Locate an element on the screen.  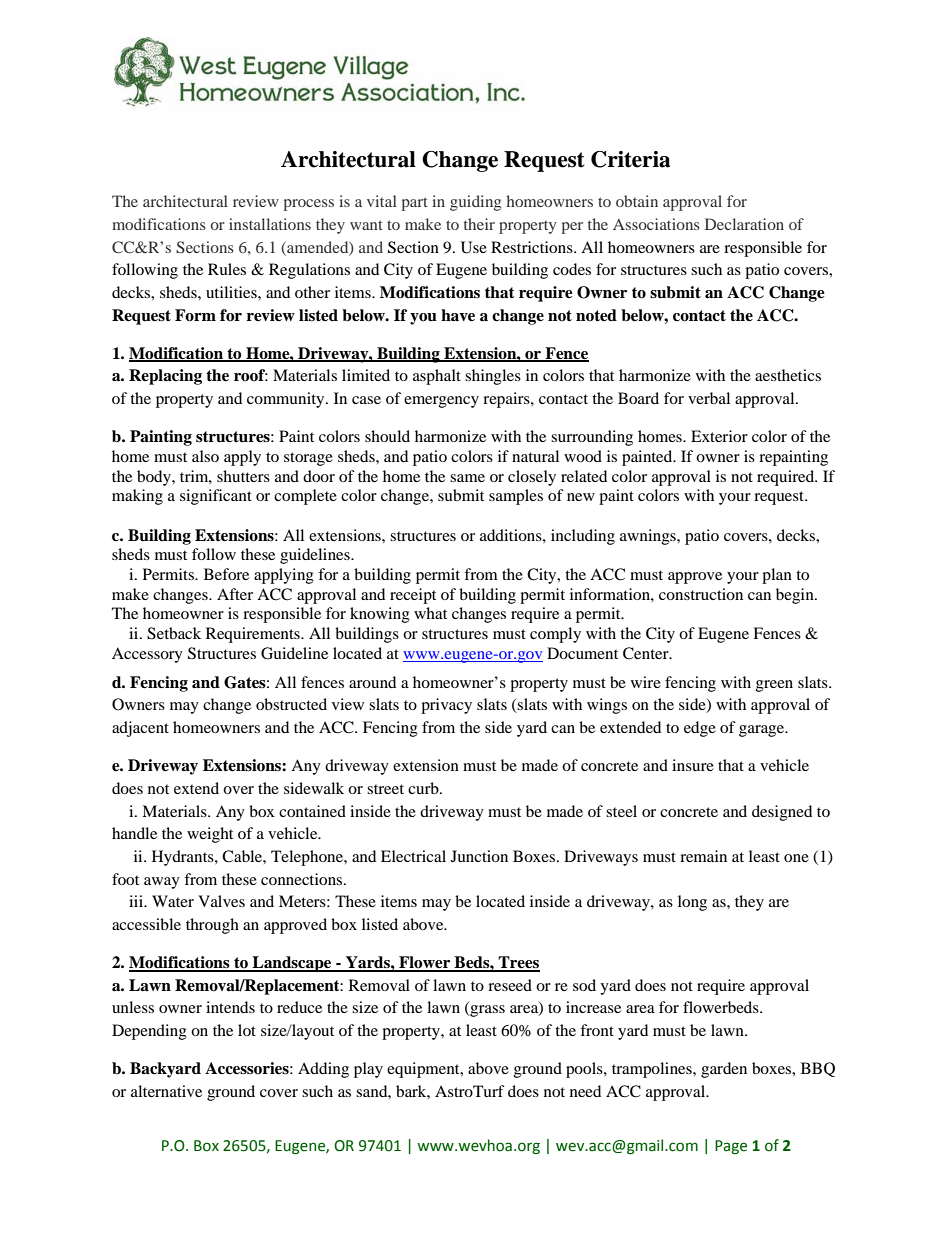
emergency is located at coordinates (441, 402).
